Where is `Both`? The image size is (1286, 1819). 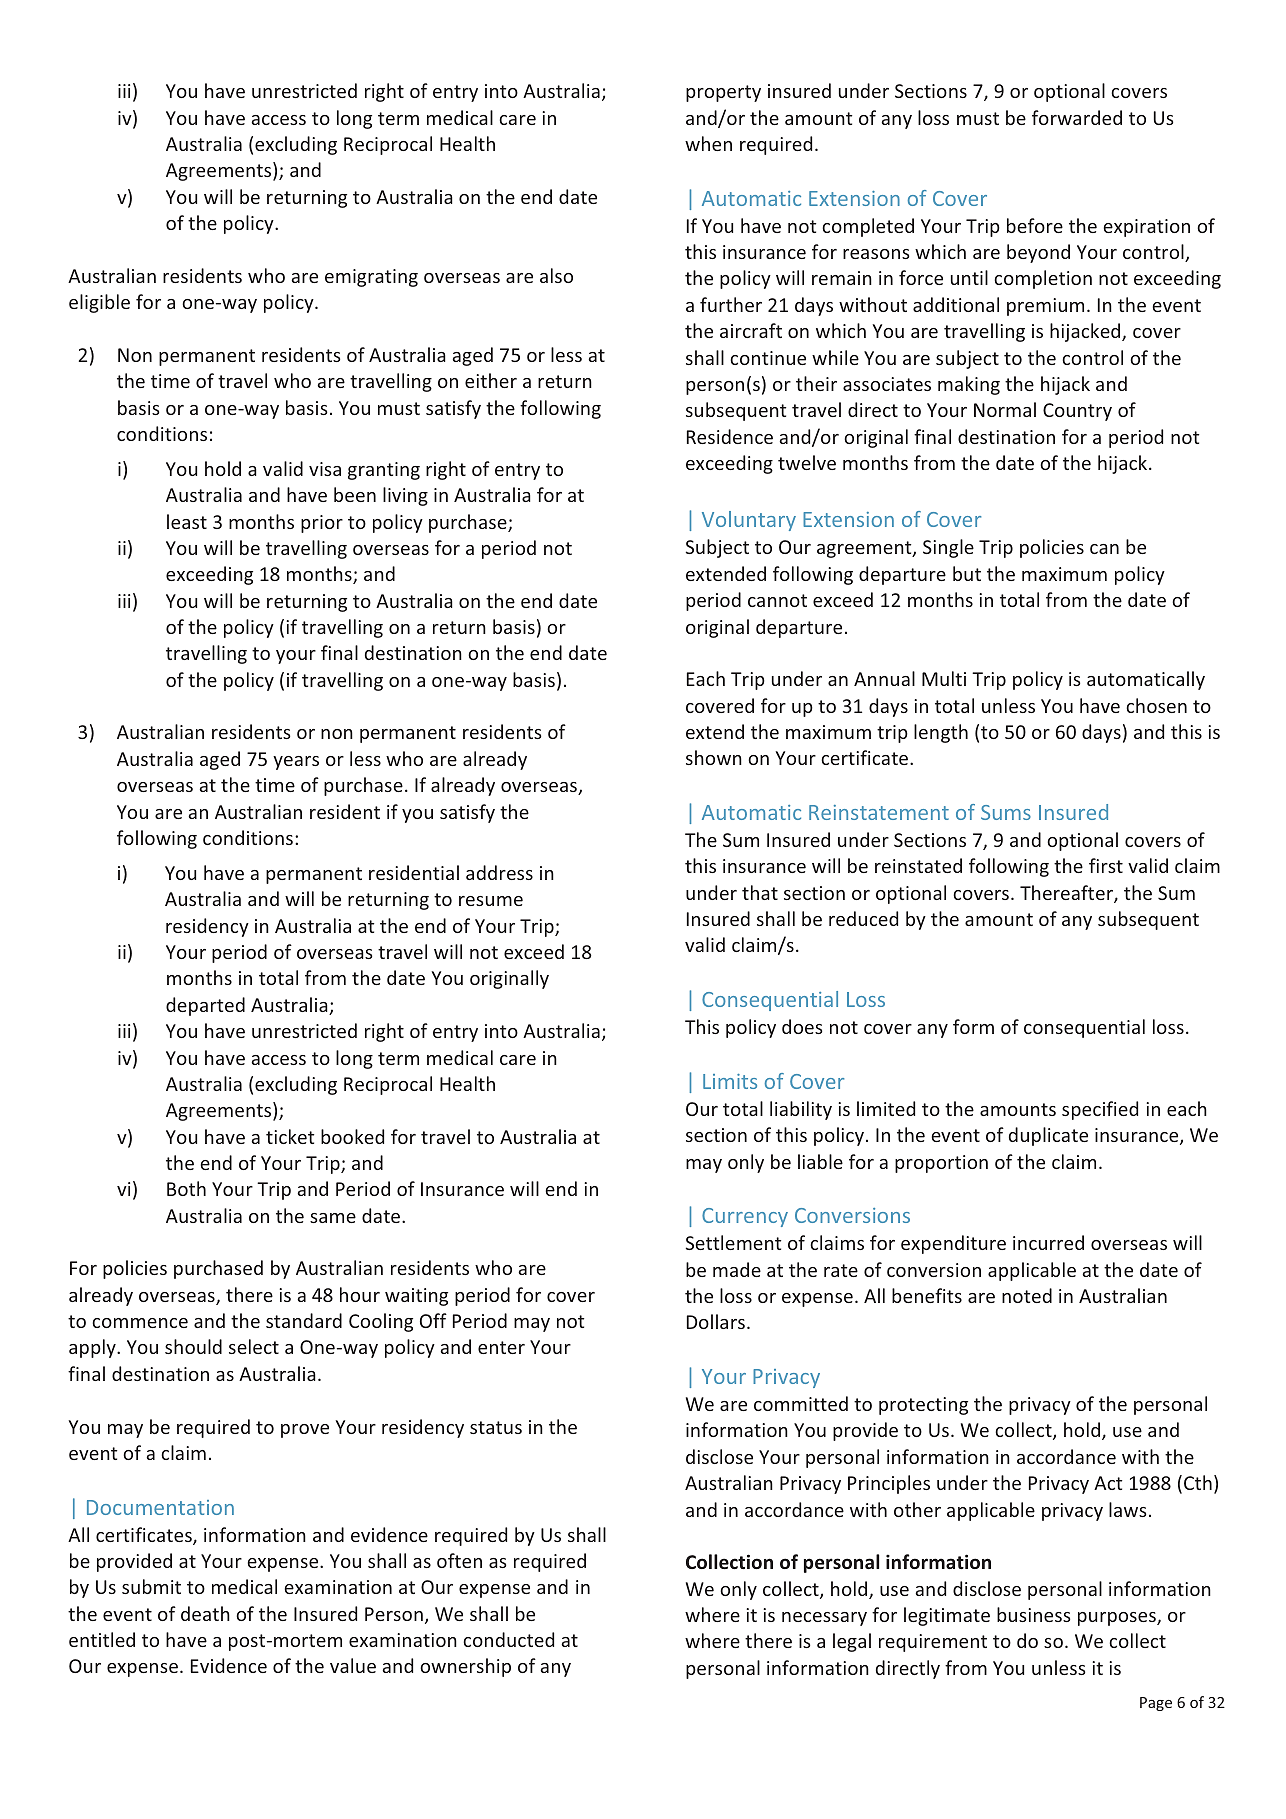 Both is located at coordinates (186, 1188).
